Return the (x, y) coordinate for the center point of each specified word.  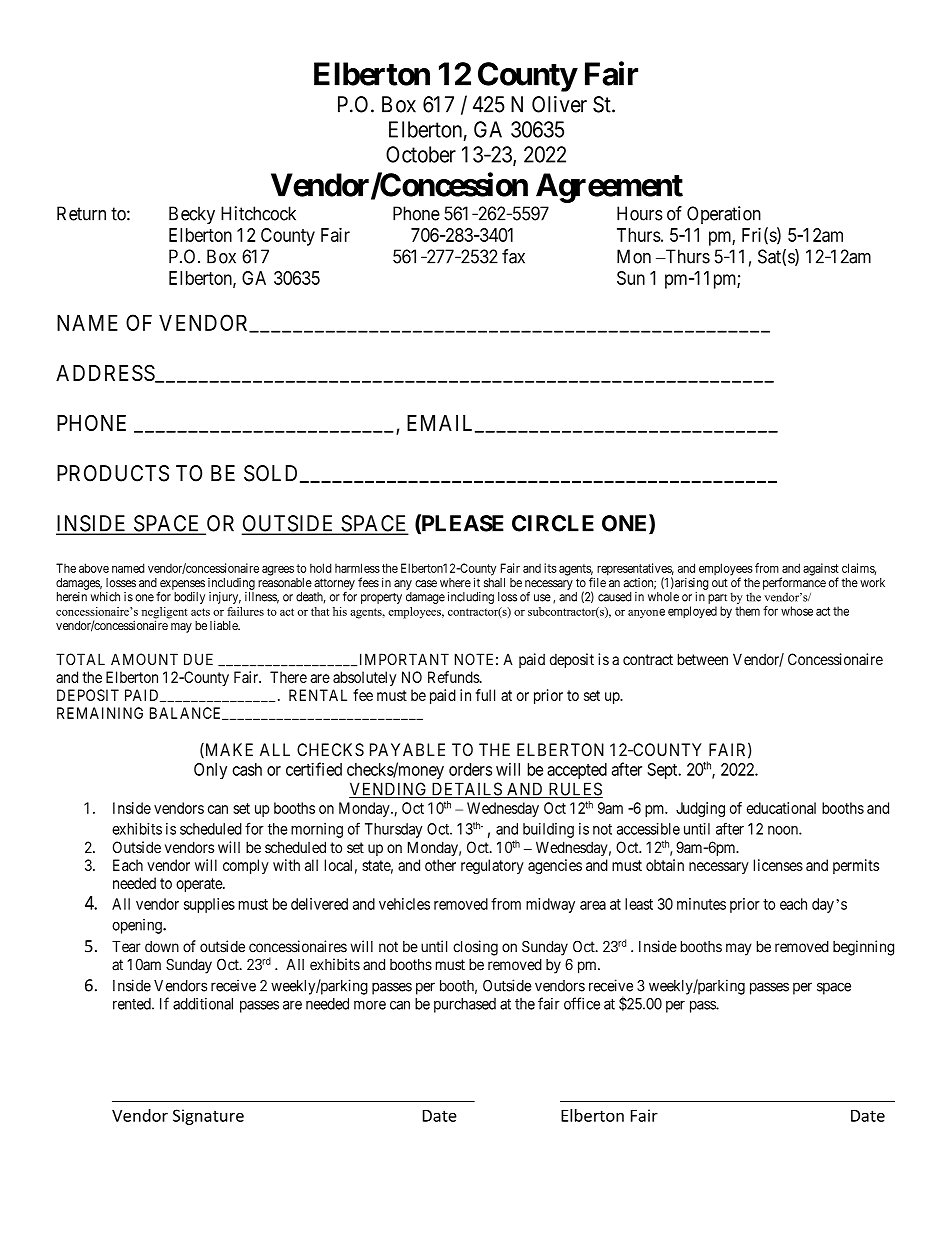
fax (513, 256)
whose (797, 611)
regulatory (492, 866)
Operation (724, 215)
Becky (192, 215)
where (455, 583)
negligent (165, 614)
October (421, 154)
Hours (640, 213)
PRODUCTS (113, 473)
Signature (208, 1117)
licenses (778, 865)
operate (200, 885)
